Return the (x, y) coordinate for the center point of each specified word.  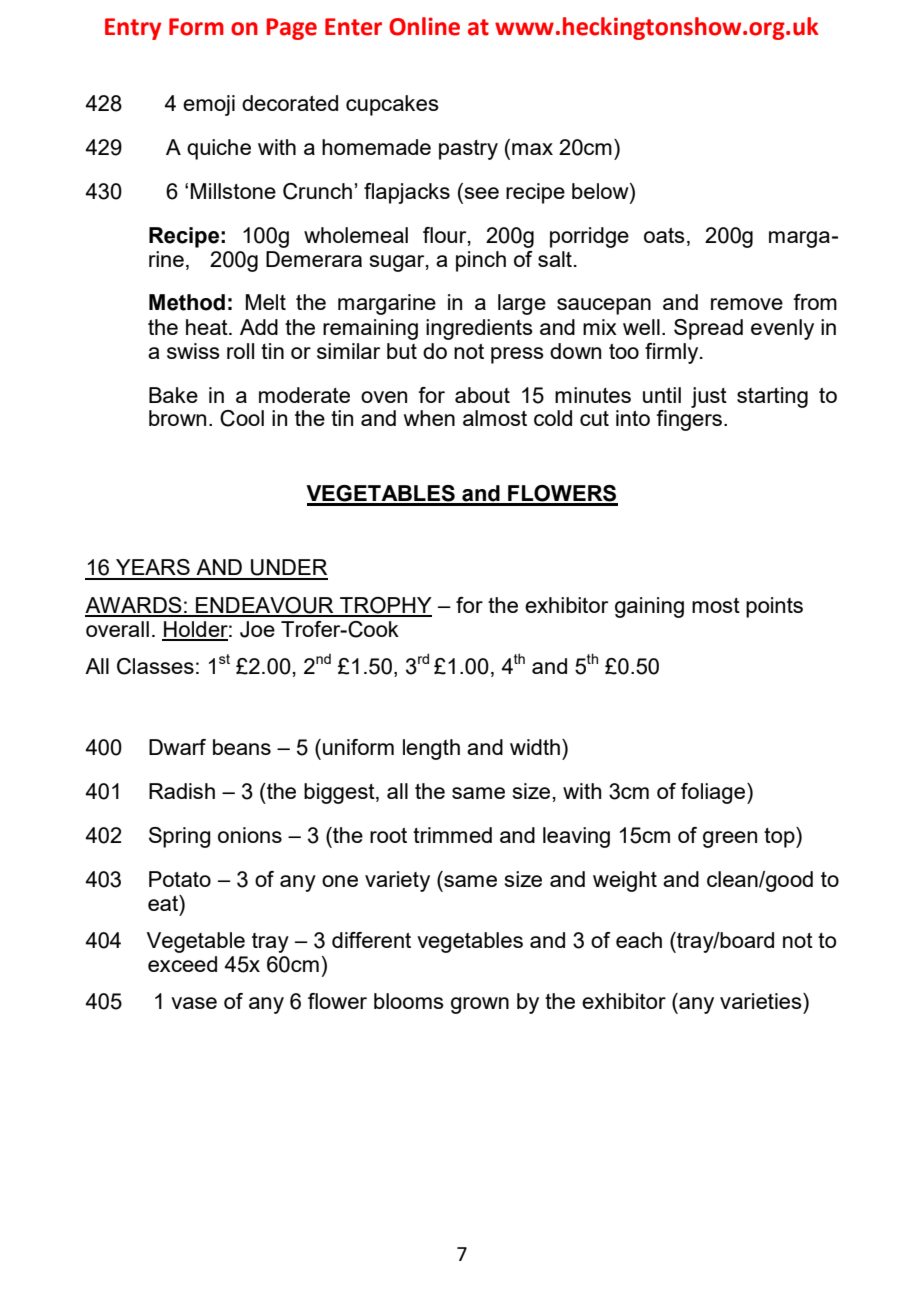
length (431, 749)
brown (177, 418)
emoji (209, 105)
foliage (714, 793)
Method (187, 302)
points (774, 607)
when (429, 418)
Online (424, 26)
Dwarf (177, 747)
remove (747, 304)
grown (480, 1005)
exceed (182, 964)
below (601, 192)
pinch (481, 261)
